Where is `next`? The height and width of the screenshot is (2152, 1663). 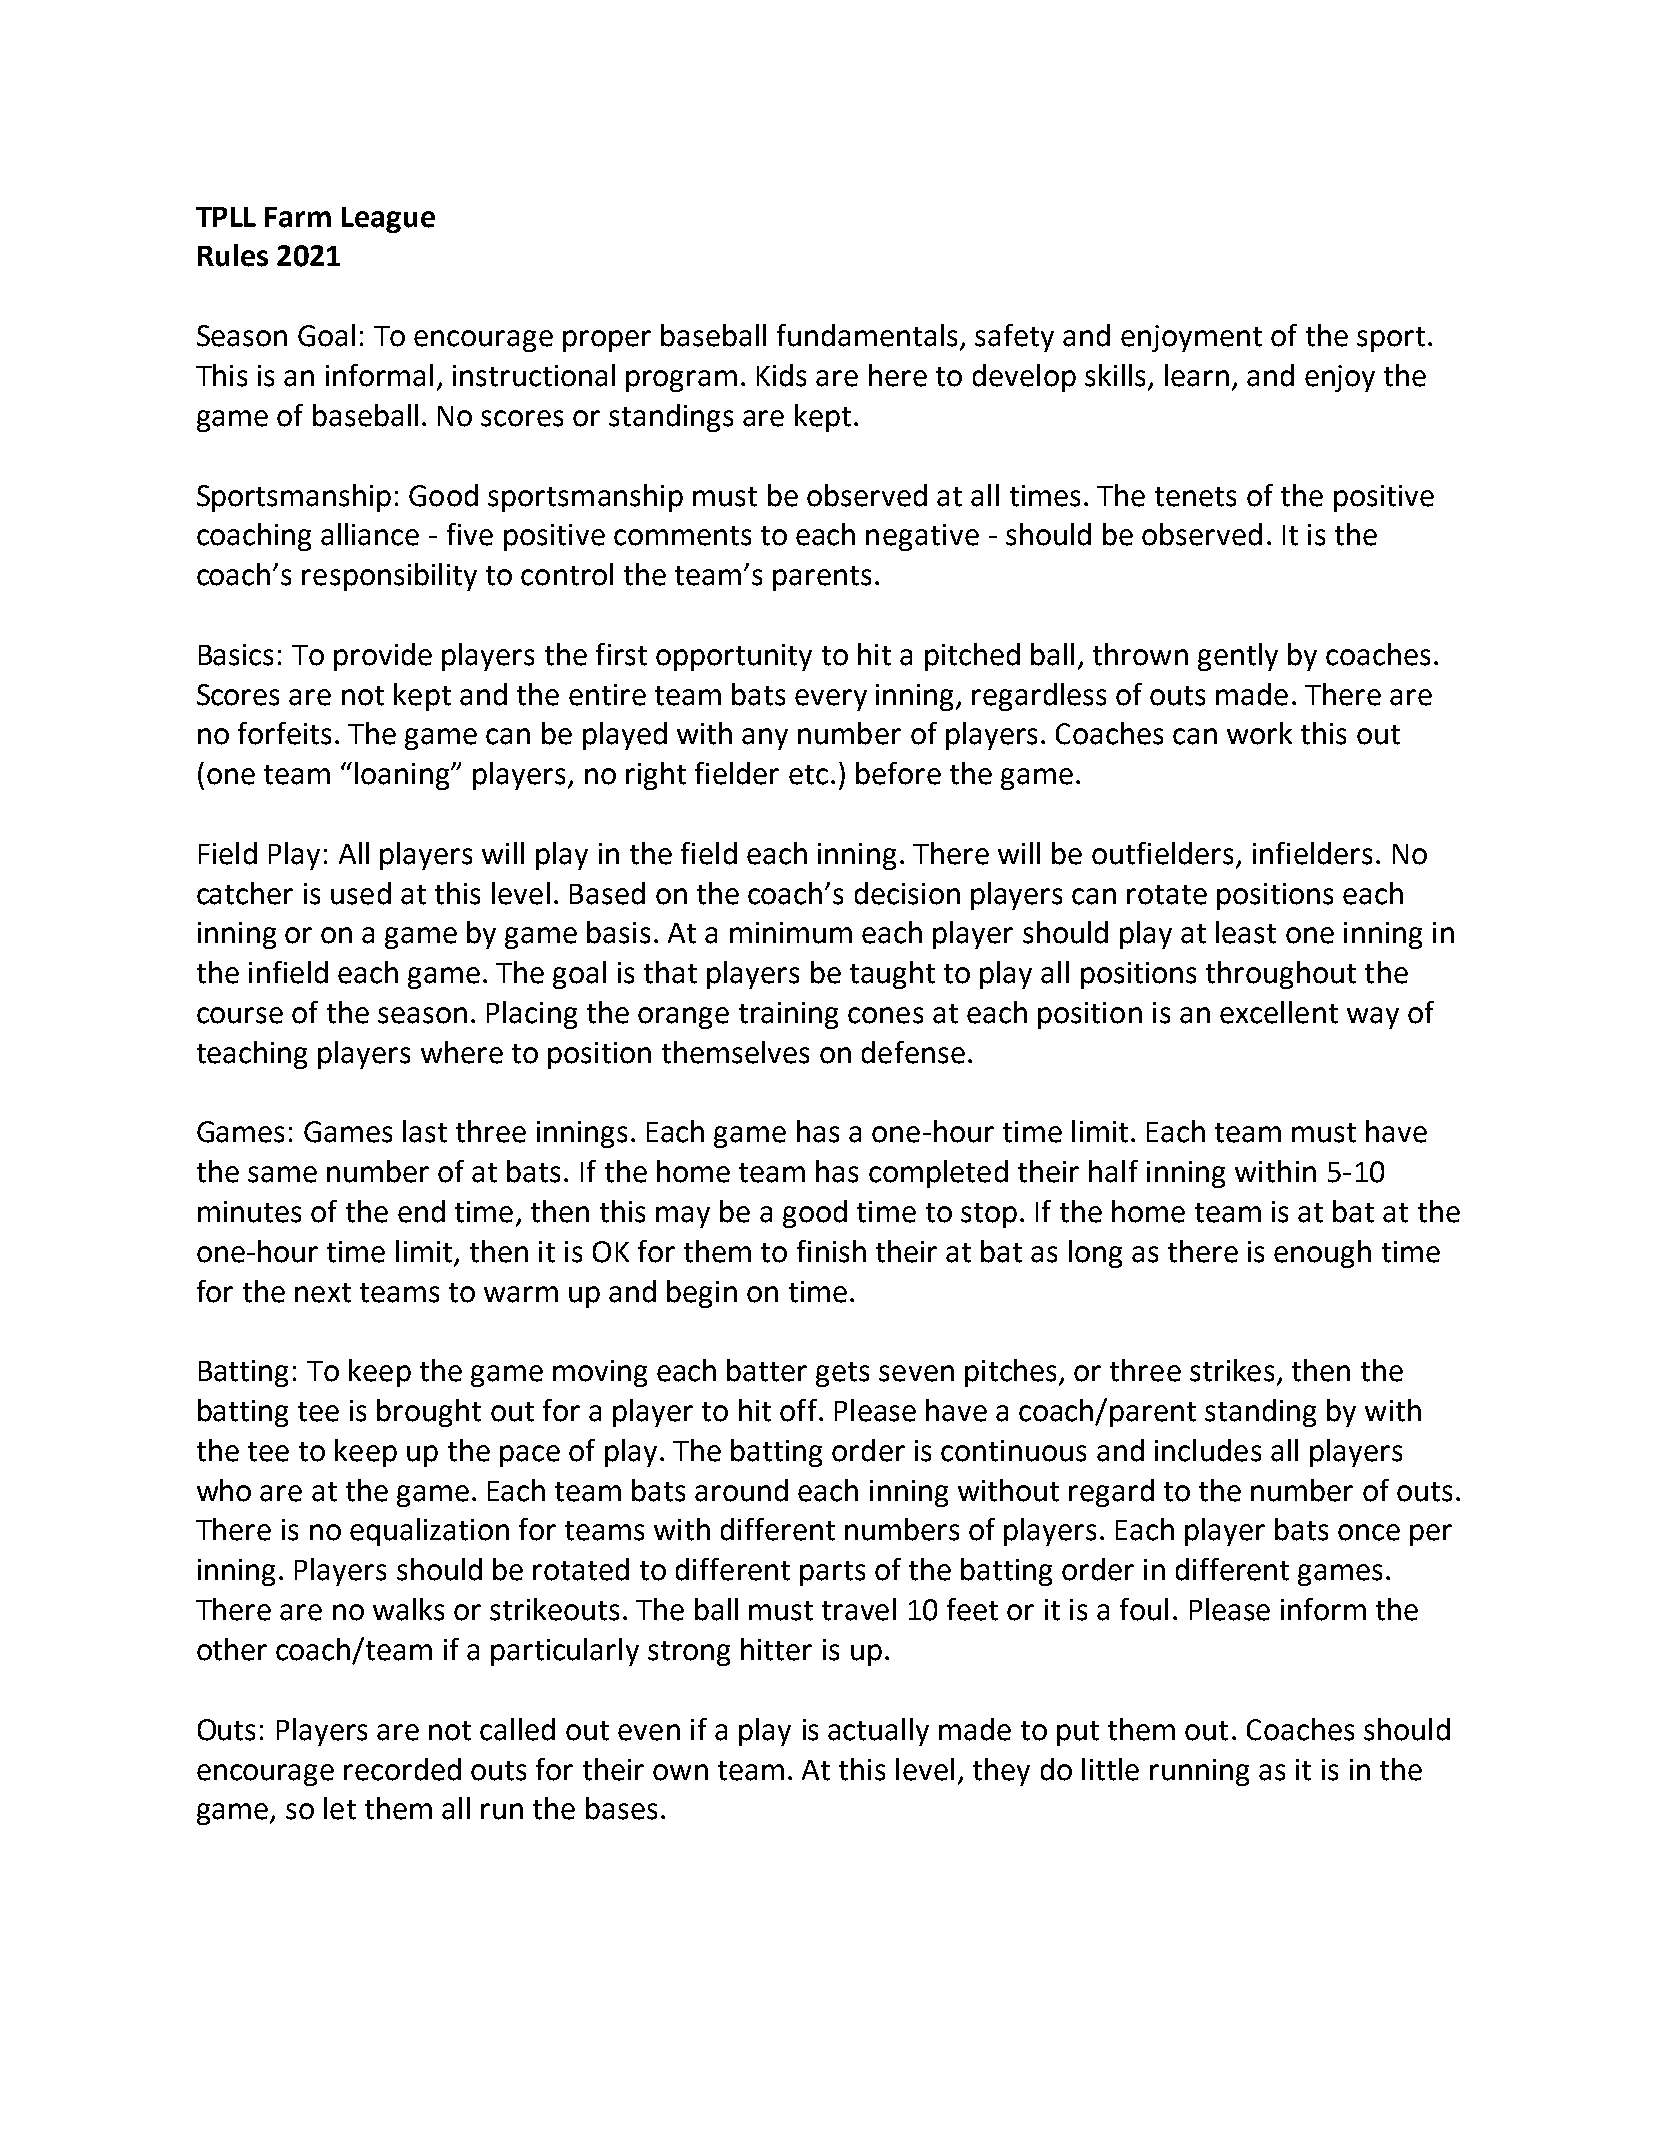 next is located at coordinates (323, 1293).
